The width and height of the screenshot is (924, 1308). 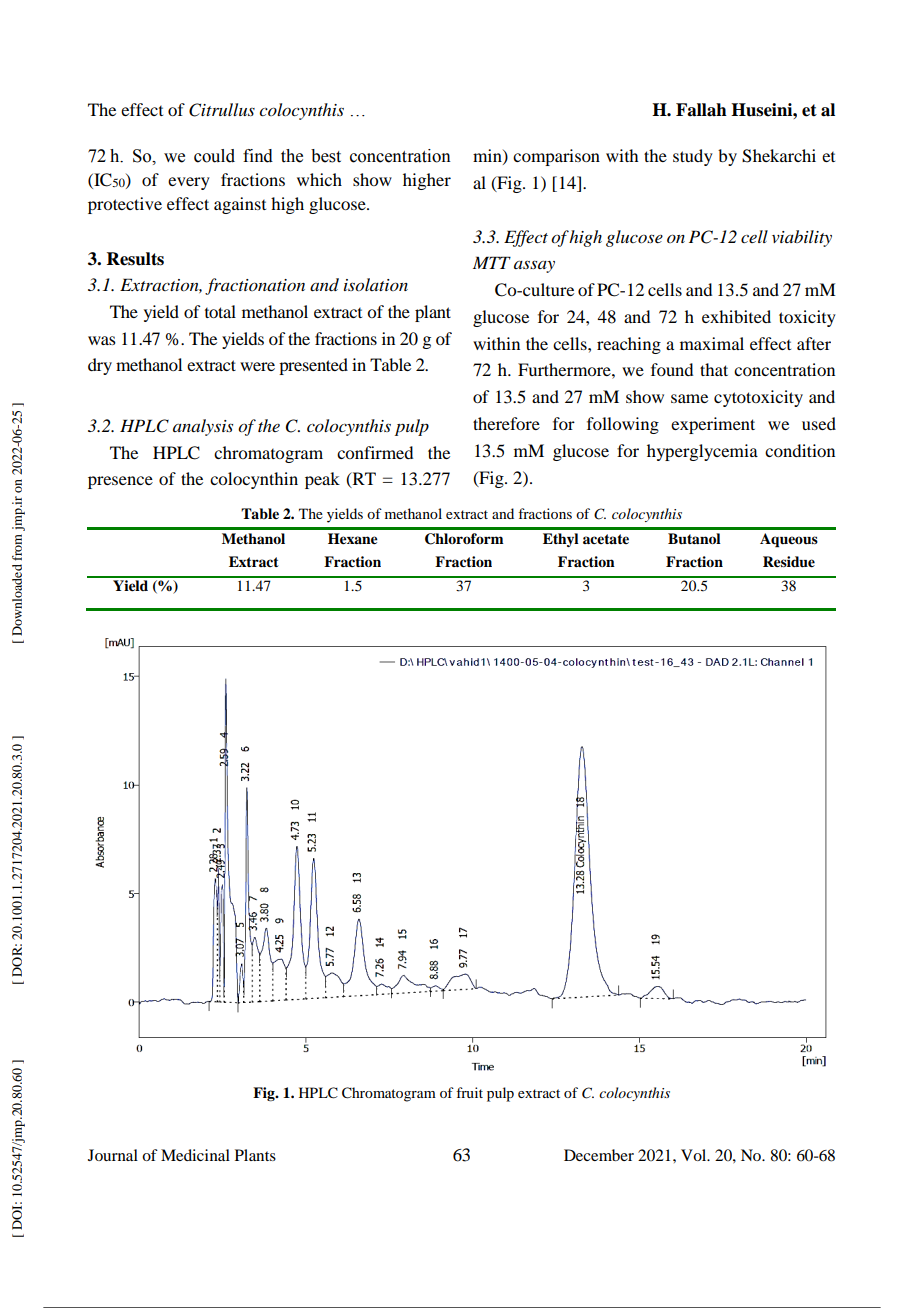 I want to click on Residue, so click(x=789, y=562).
